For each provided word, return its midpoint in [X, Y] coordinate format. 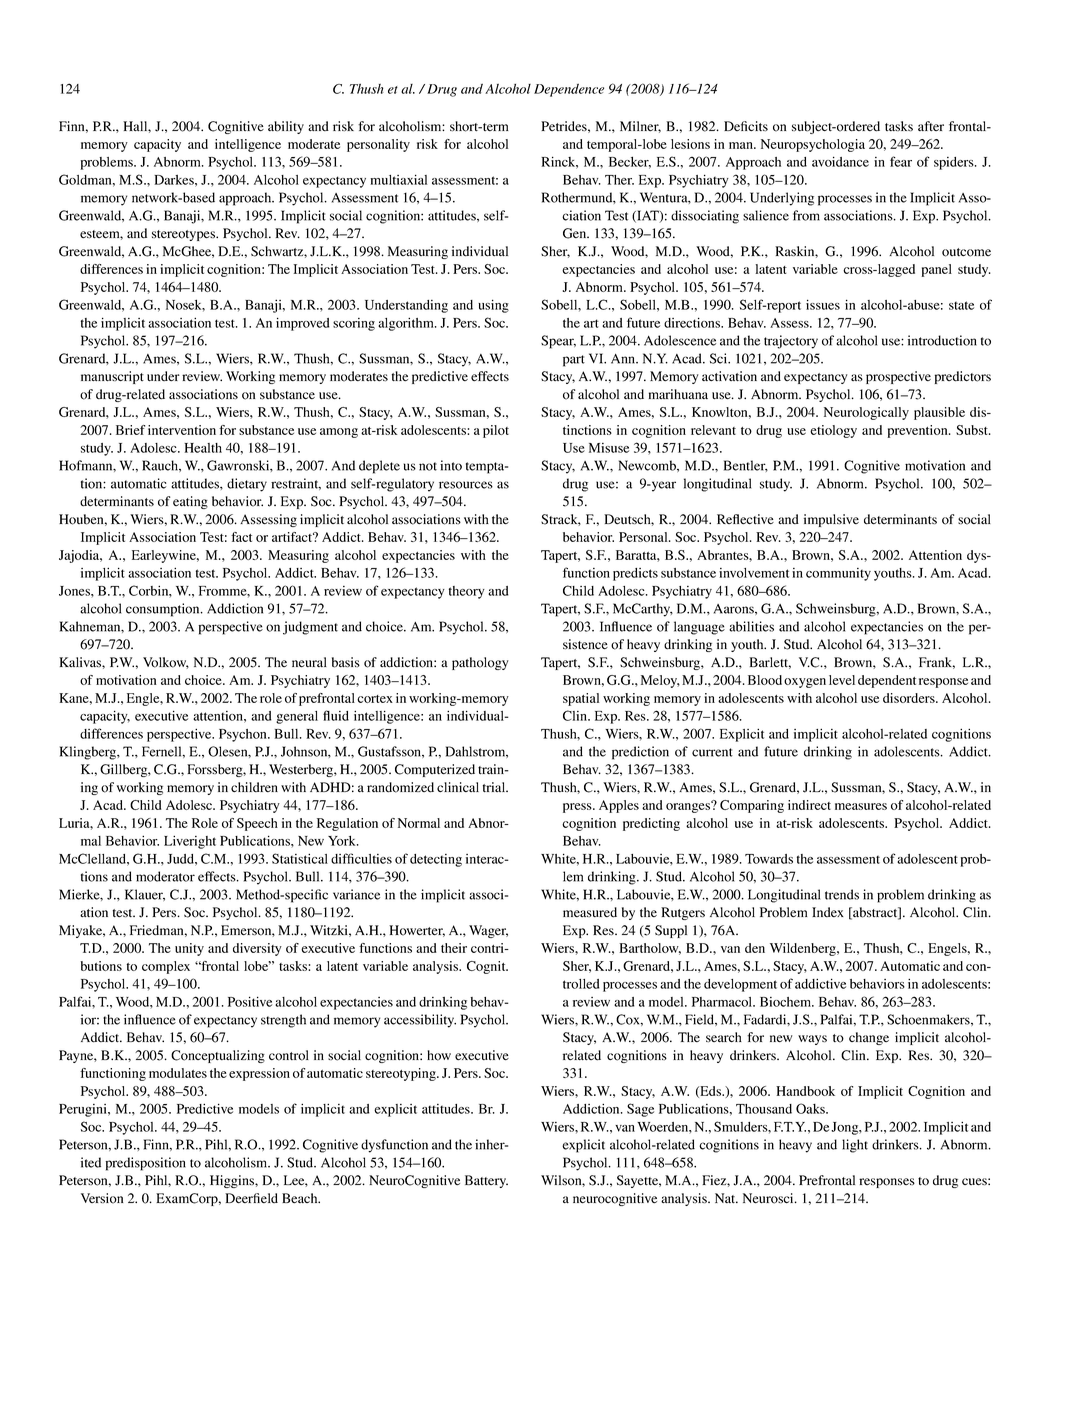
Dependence [569, 90]
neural [309, 662]
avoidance [840, 161]
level [842, 680]
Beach [301, 1198]
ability [286, 127]
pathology [480, 663]
